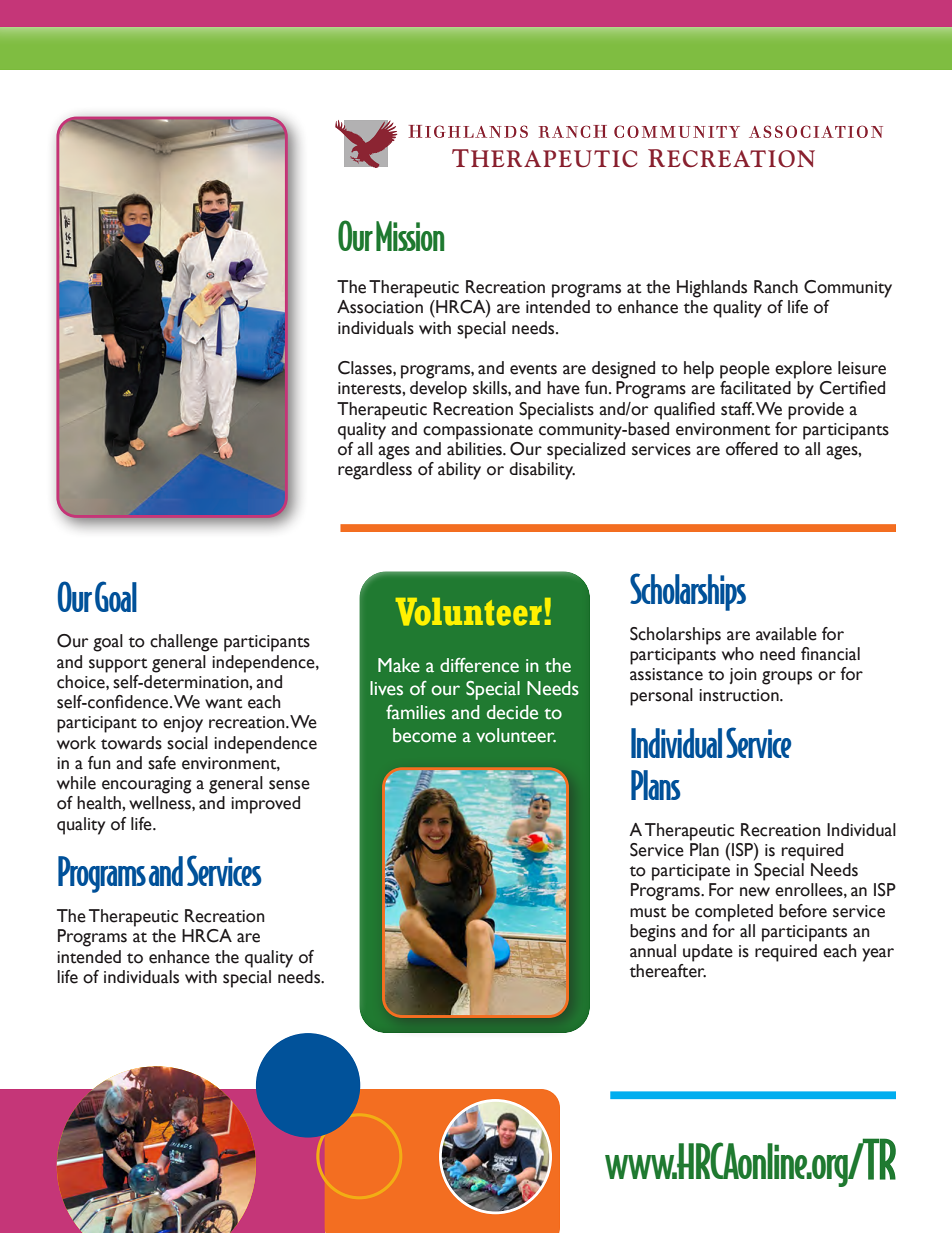 The width and height of the document is (952, 1233). Describe the element at coordinates (410, 236) in the document. I see `Mission` at that location.
